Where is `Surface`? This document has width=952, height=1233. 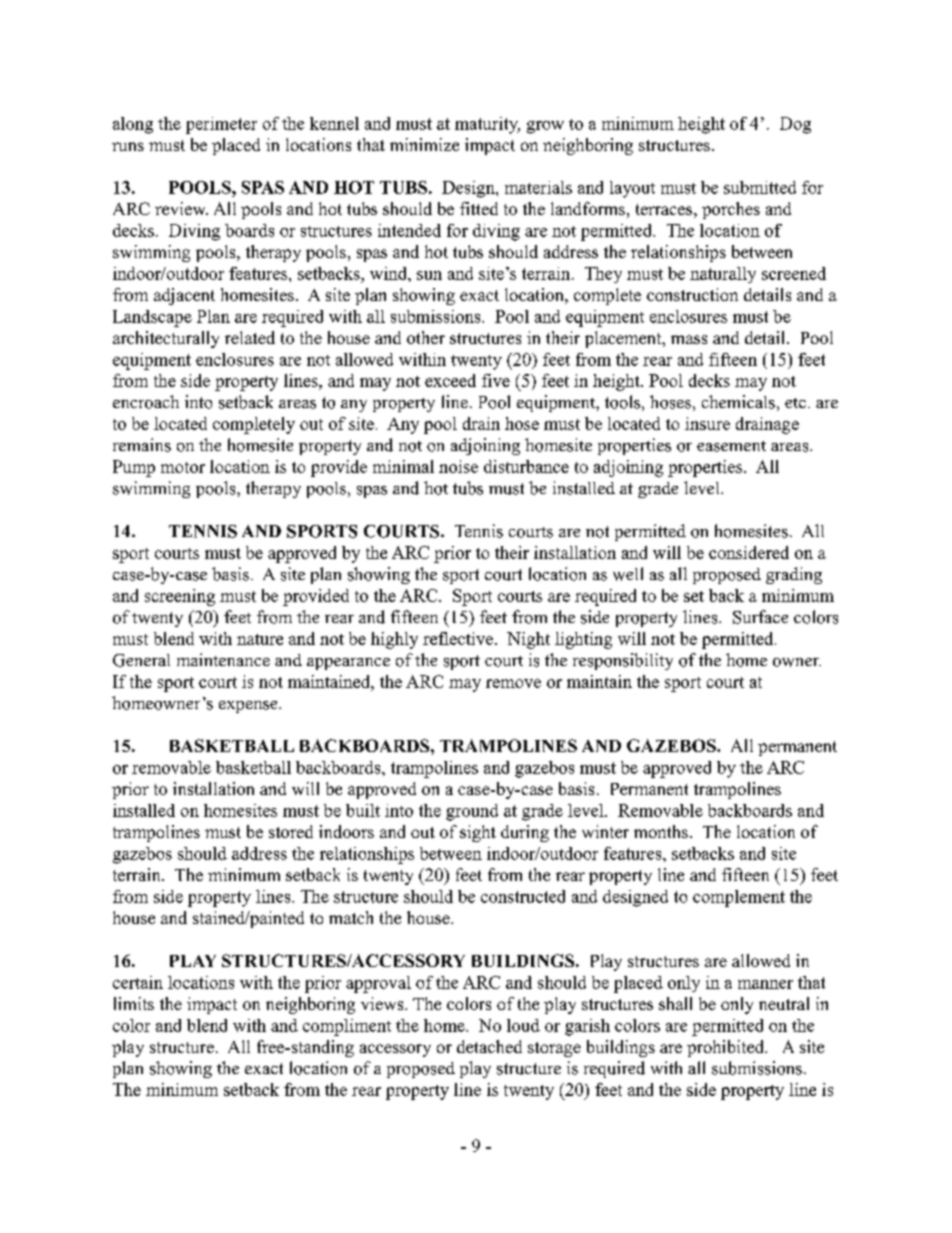 Surface is located at coordinates (760, 617).
